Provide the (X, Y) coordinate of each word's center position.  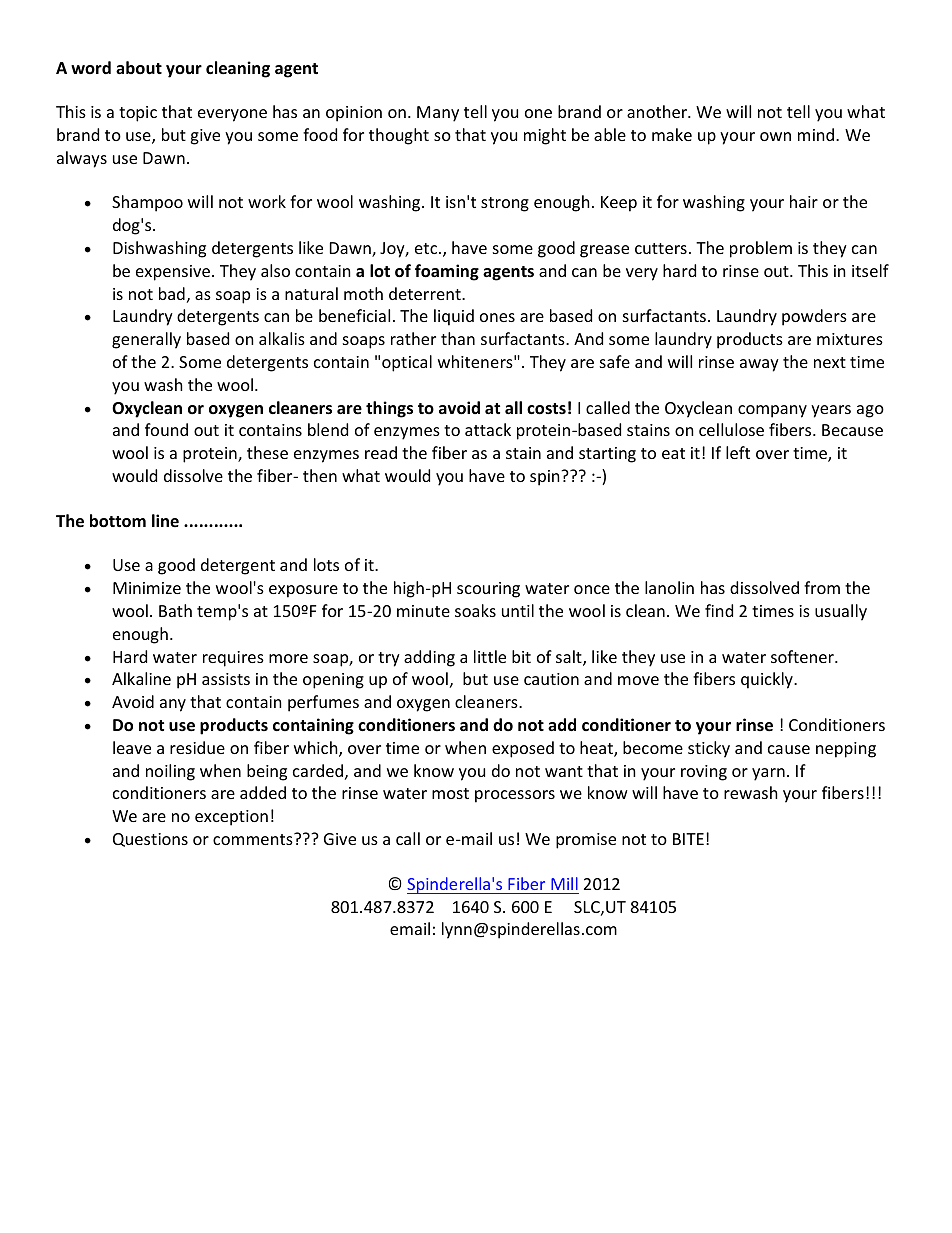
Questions (150, 840)
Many (438, 114)
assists (226, 679)
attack (488, 429)
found (166, 429)
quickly (768, 680)
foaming (447, 272)
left (738, 452)
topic (138, 114)
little (490, 656)
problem (761, 249)
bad (172, 293)
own (775, 136)
